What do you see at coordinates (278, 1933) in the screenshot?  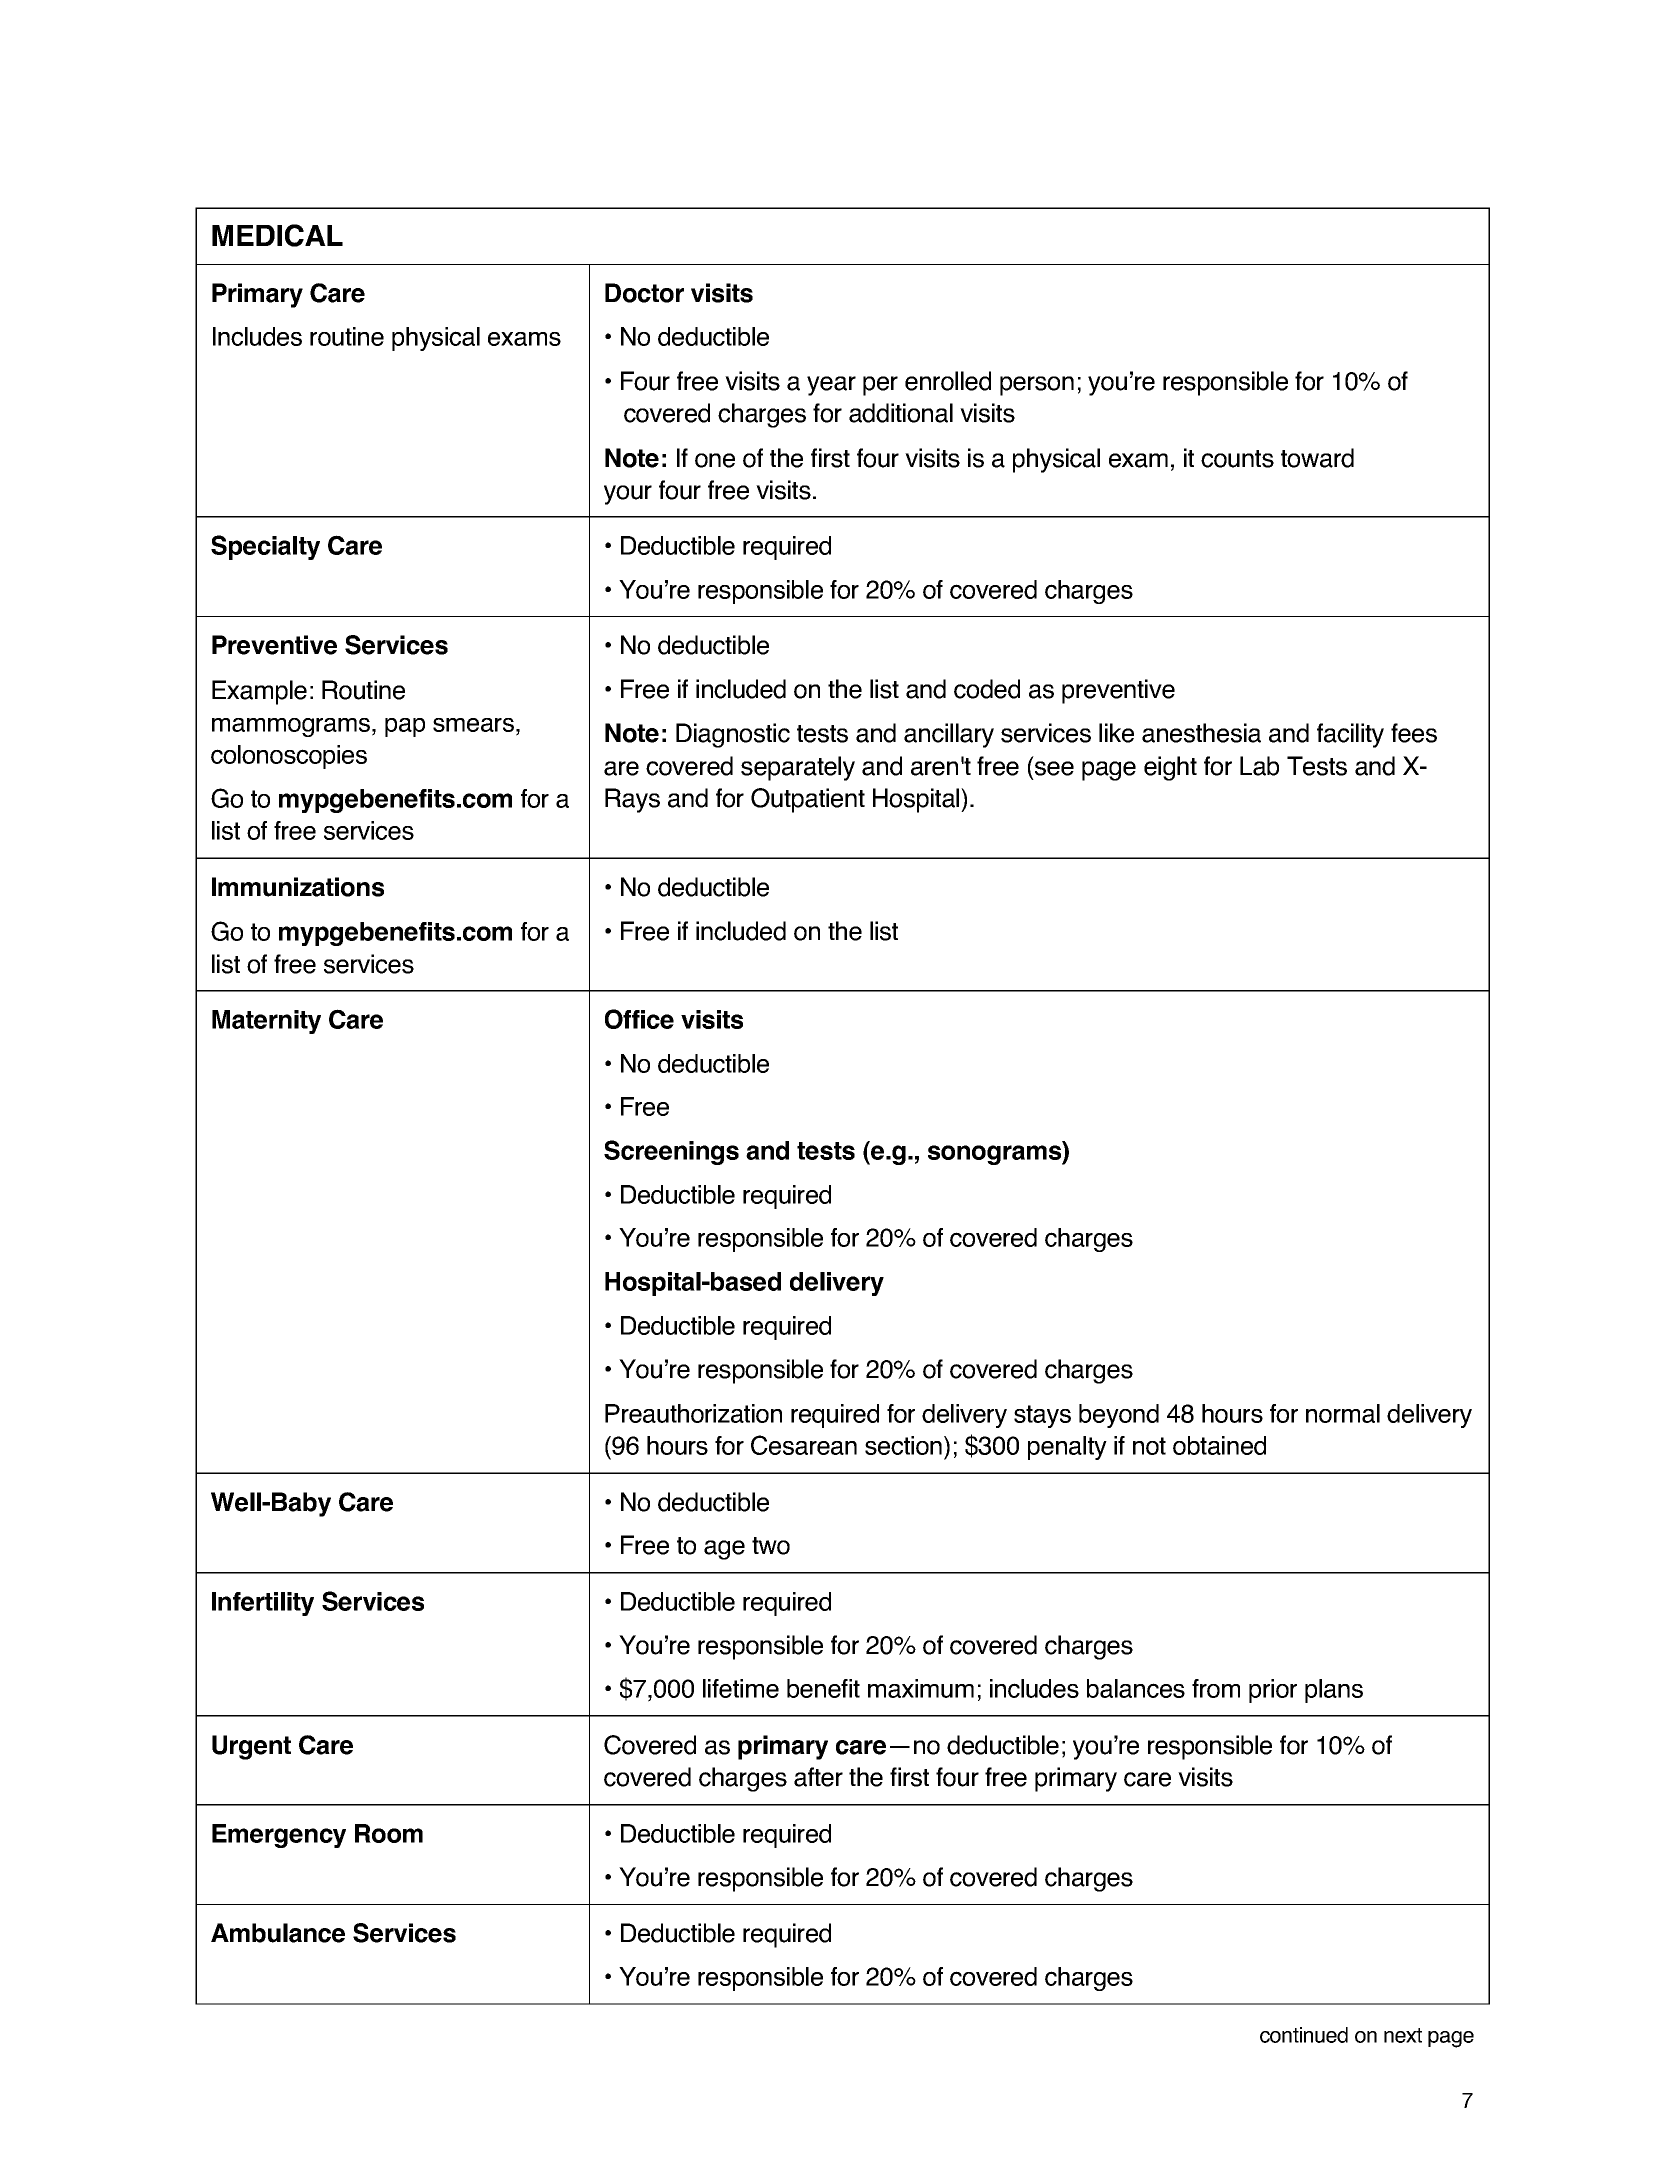 I see `Ambulance` at bounding box center [278, 1933].
